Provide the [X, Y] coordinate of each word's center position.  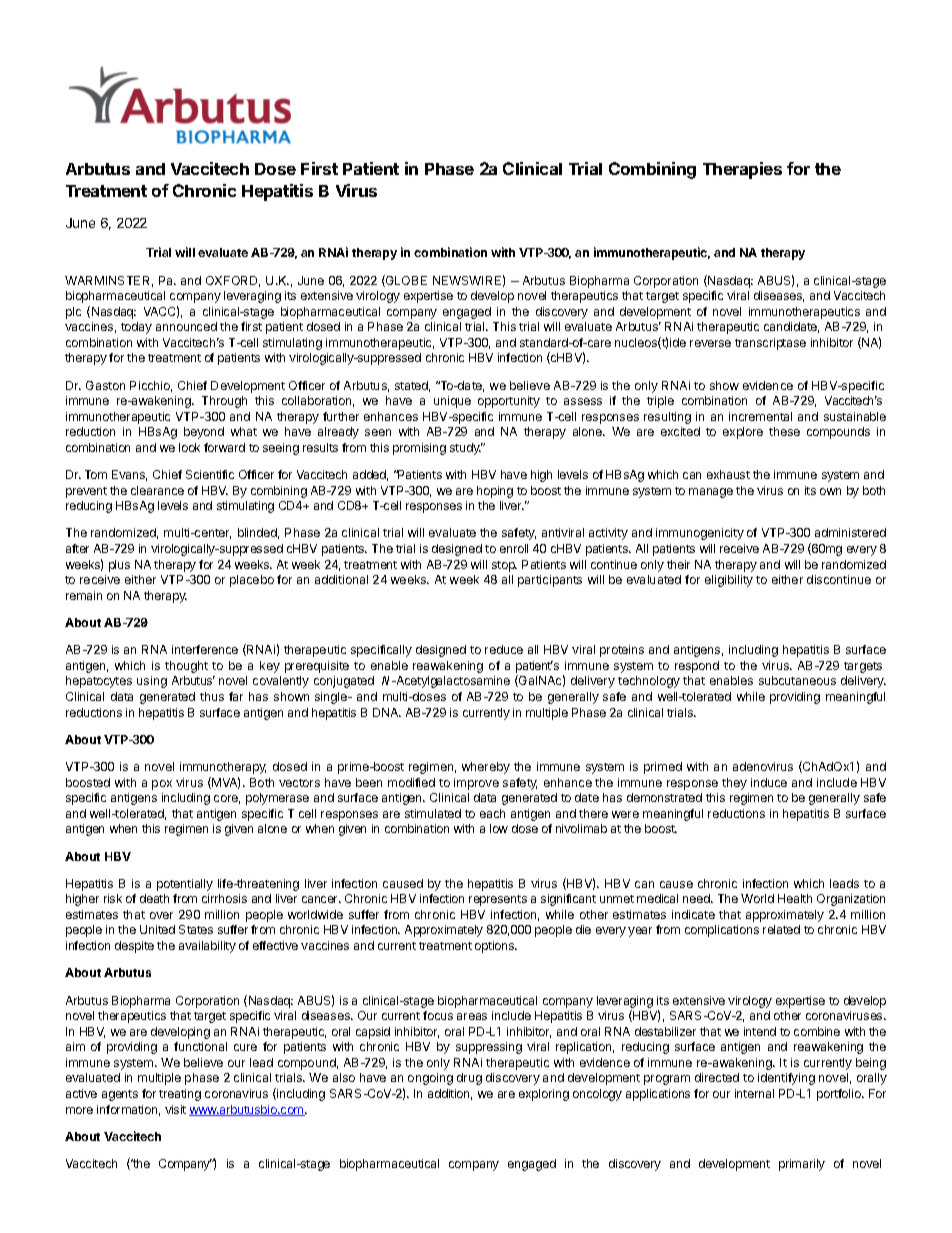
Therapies [742, 170]
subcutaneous [797, 680]
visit [175, 1109]
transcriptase [770, 344]
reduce [504, 649]
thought [186, 667]
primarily [802, 1165]
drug [469, 1079]
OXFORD [233, 281]
